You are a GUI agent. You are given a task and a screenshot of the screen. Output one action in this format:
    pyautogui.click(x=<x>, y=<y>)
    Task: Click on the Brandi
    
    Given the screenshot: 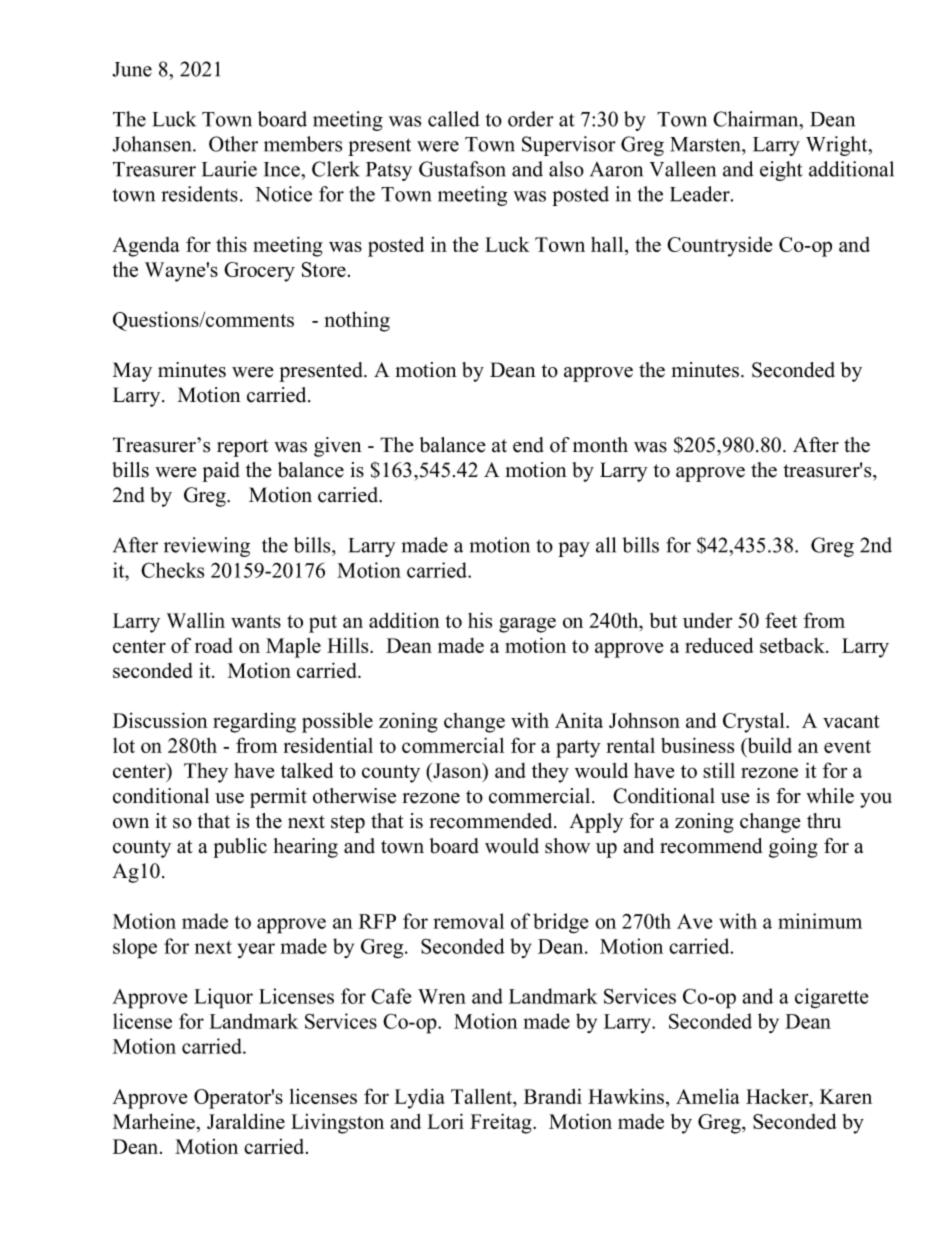 What is the action you would take?
    pyautogui.click(x=552, y=1096)
